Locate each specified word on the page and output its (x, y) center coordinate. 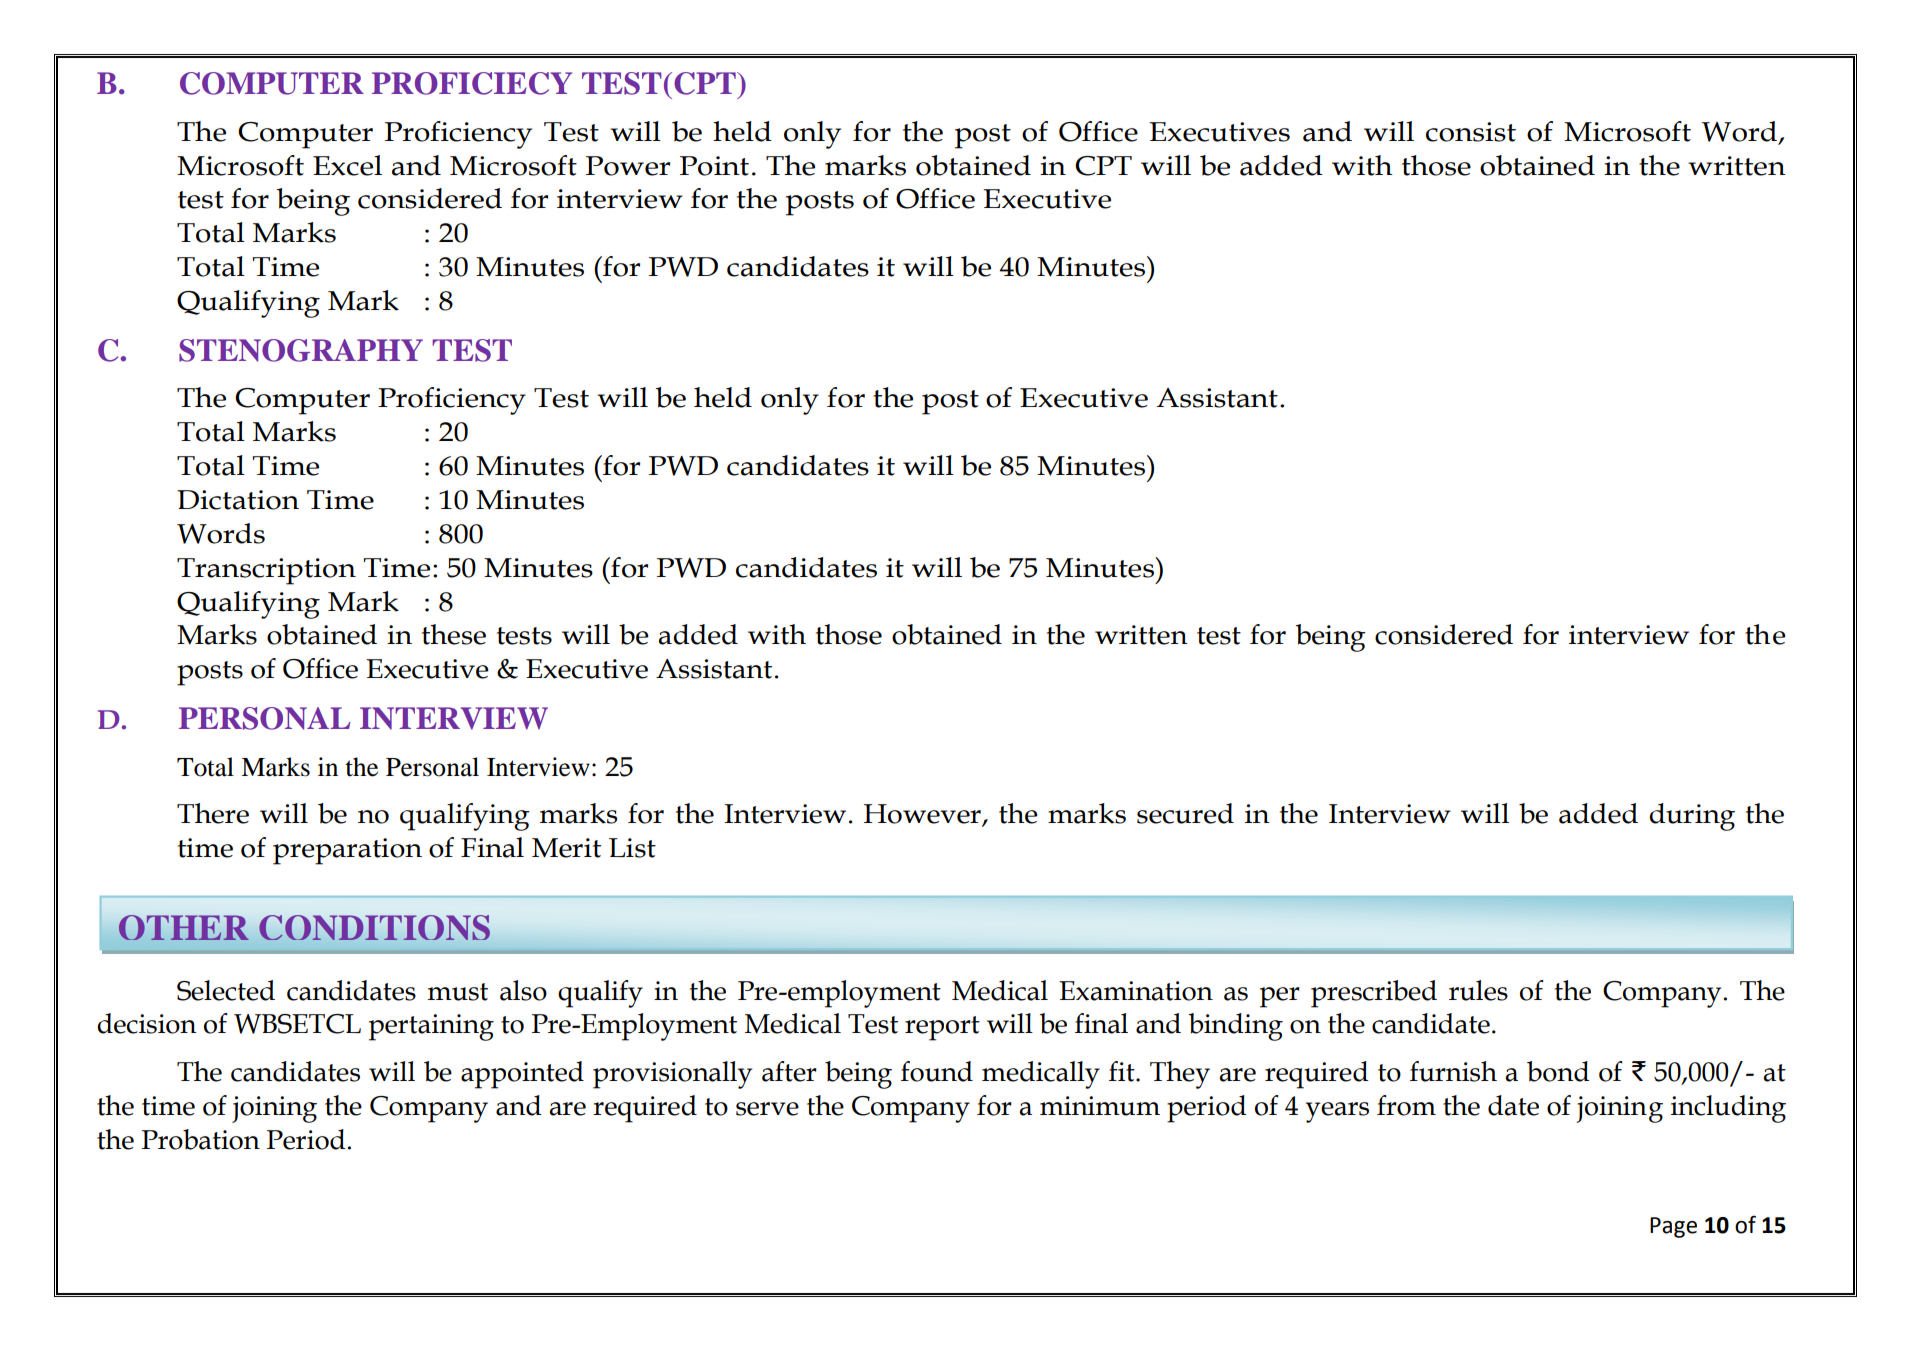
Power (628, 166)
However (923, 815)
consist (1471, 132)
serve (767, 1109)
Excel (347, 165)
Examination (1136, 991)
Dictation (238, 500)
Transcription (266, 571)
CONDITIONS (374, 927)
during (1692, 817)
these (454, 634)
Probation (201, 1139)
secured (1185, 813)
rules (1478, 990)
